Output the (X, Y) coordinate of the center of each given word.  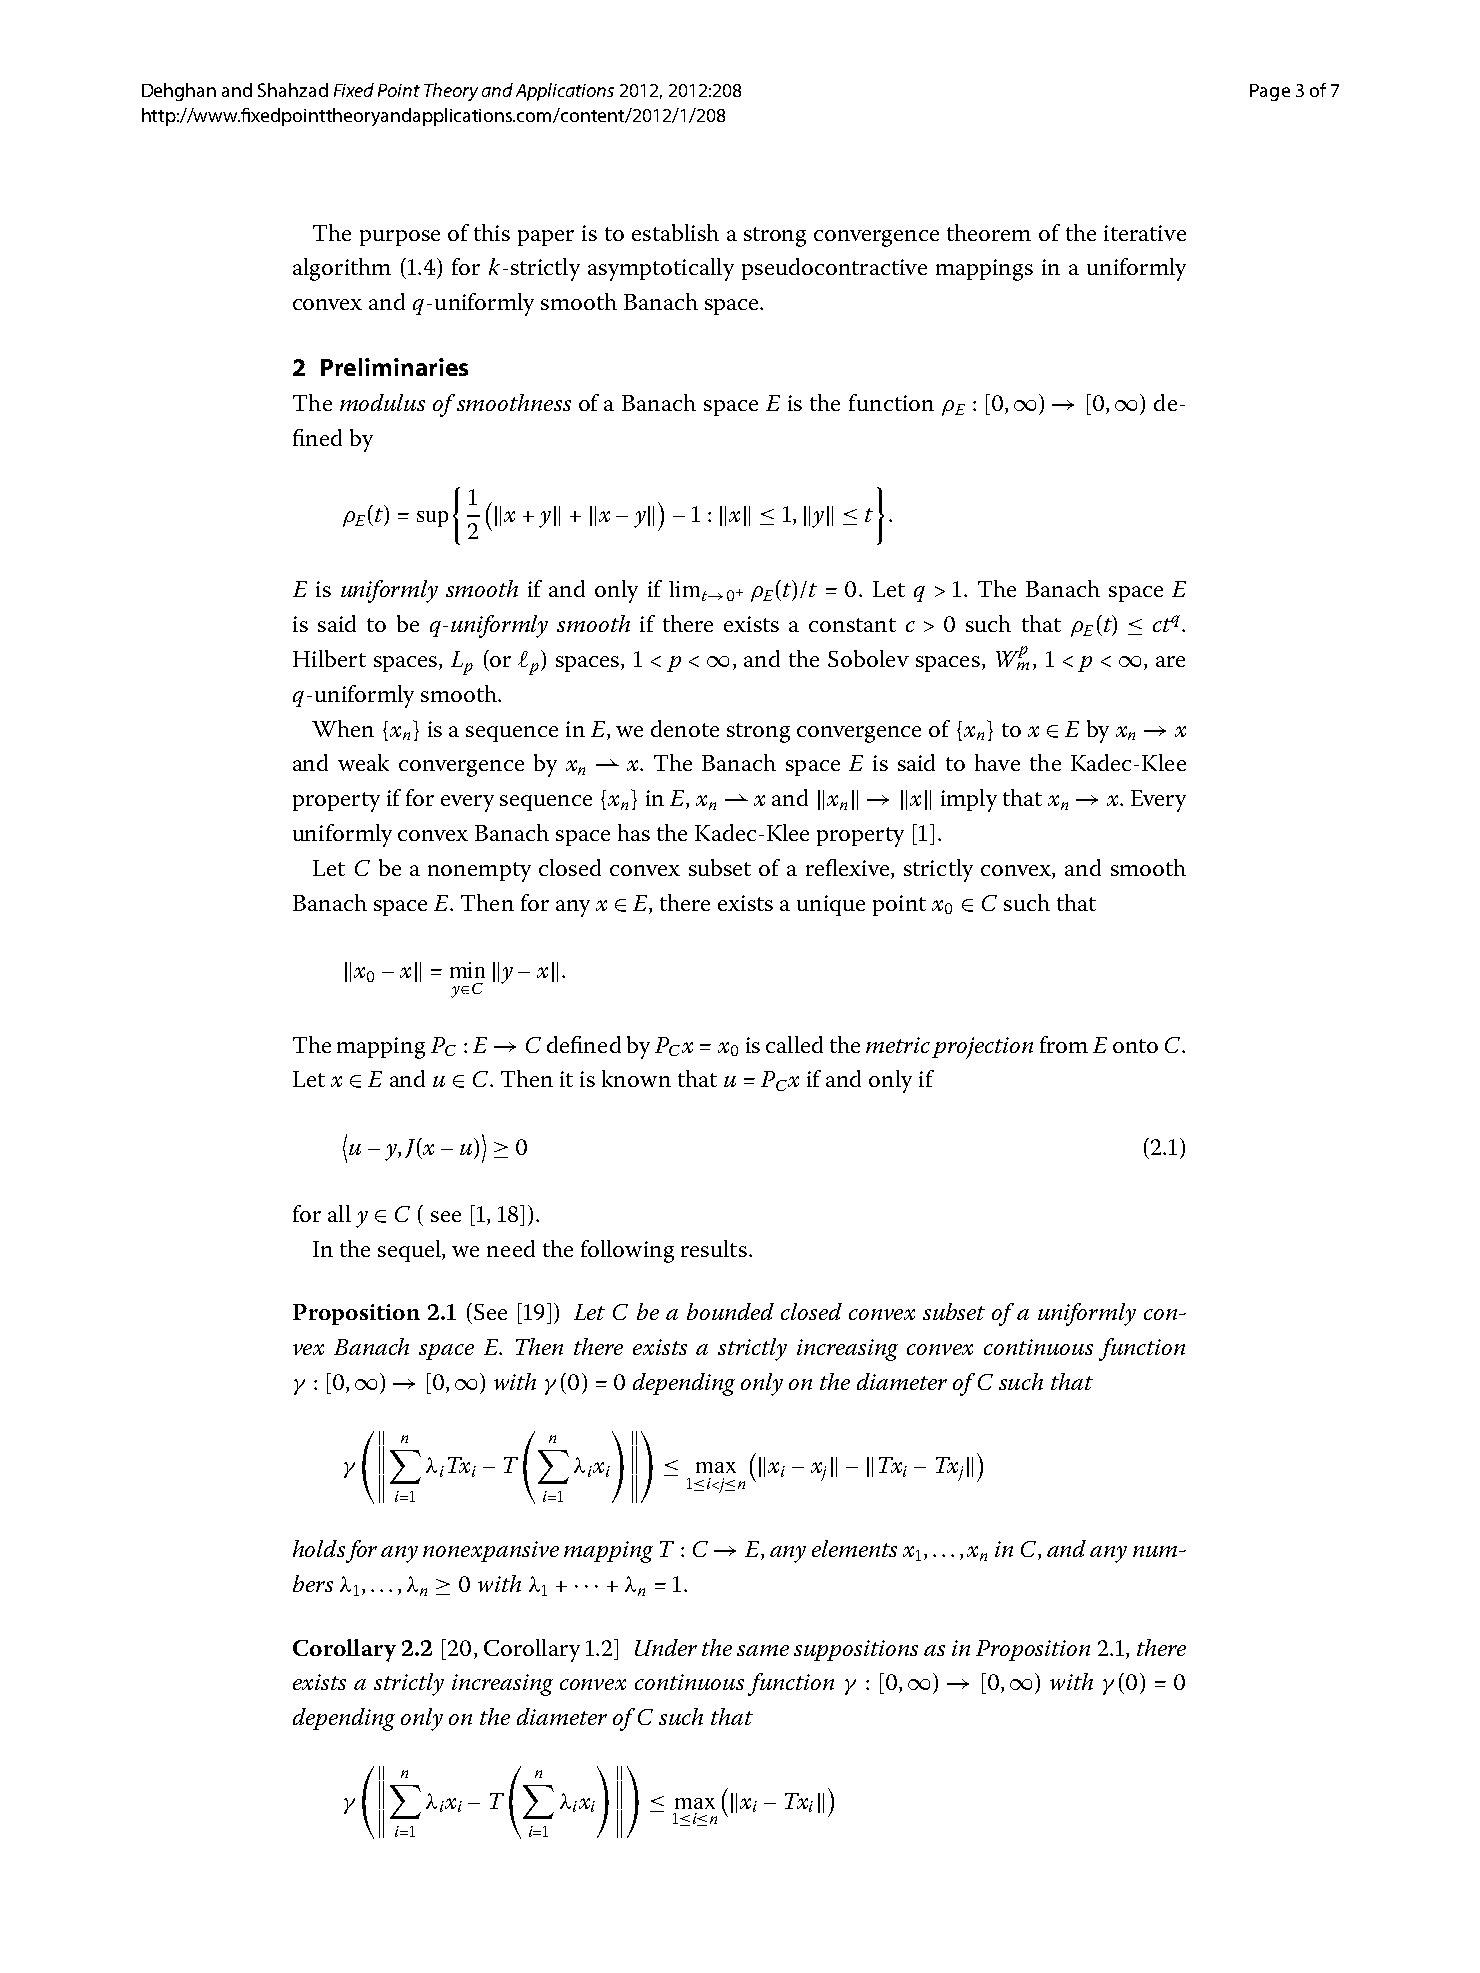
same (763, 1650)
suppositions (856, 1650)
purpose (400, 238)
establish (675, 232)
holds (319, 1548)
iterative (1145, 233)
